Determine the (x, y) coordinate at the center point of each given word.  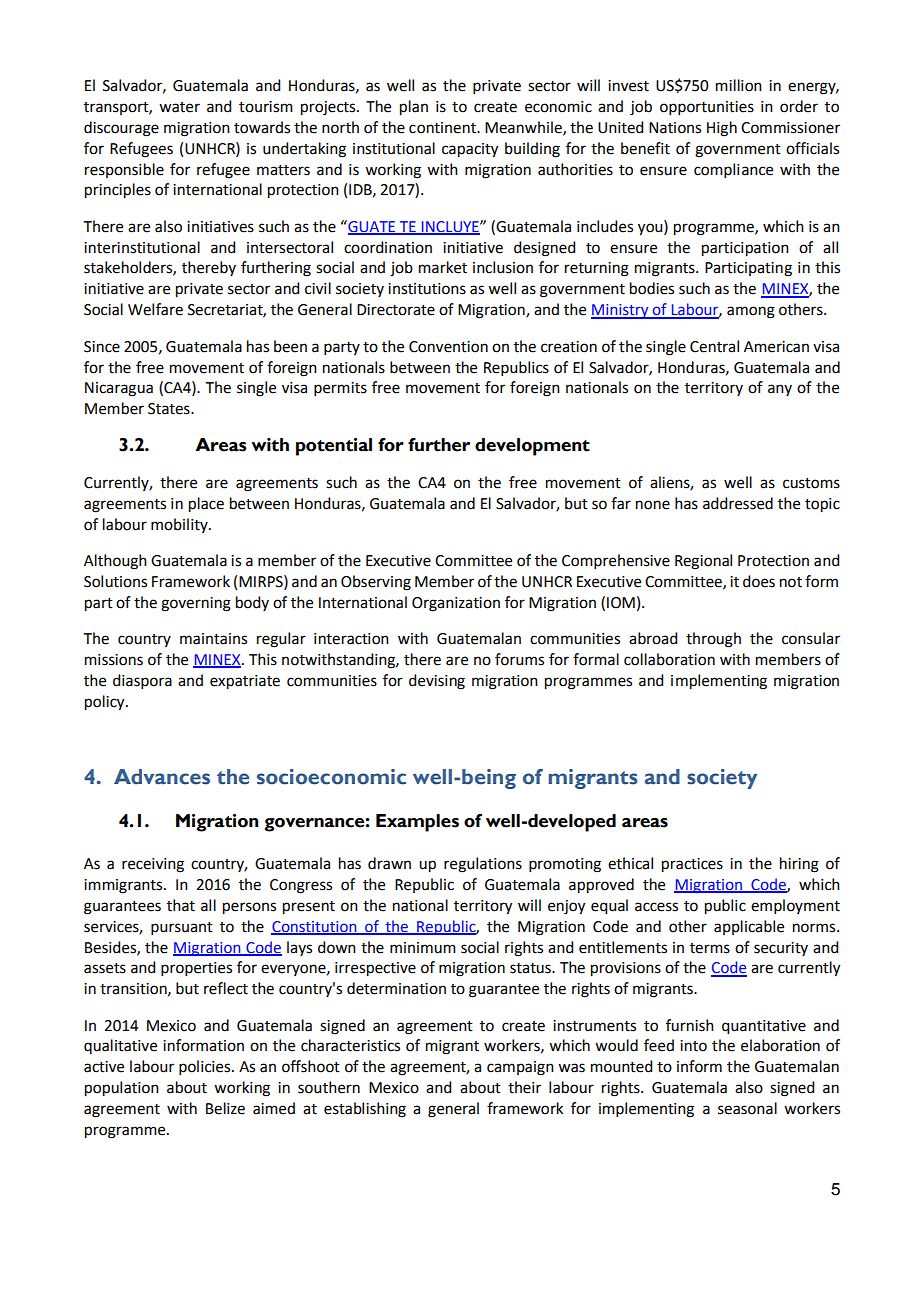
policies (206, 1067)
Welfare (155, 309)
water (179, 107)
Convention (448, 347)
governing (196, 604)
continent (443, 128)
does (759, 581)
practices (692, 865)
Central (714, 346)
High (722, 129)
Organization (456, 604)
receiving (153, 865)
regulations (483, 865)
